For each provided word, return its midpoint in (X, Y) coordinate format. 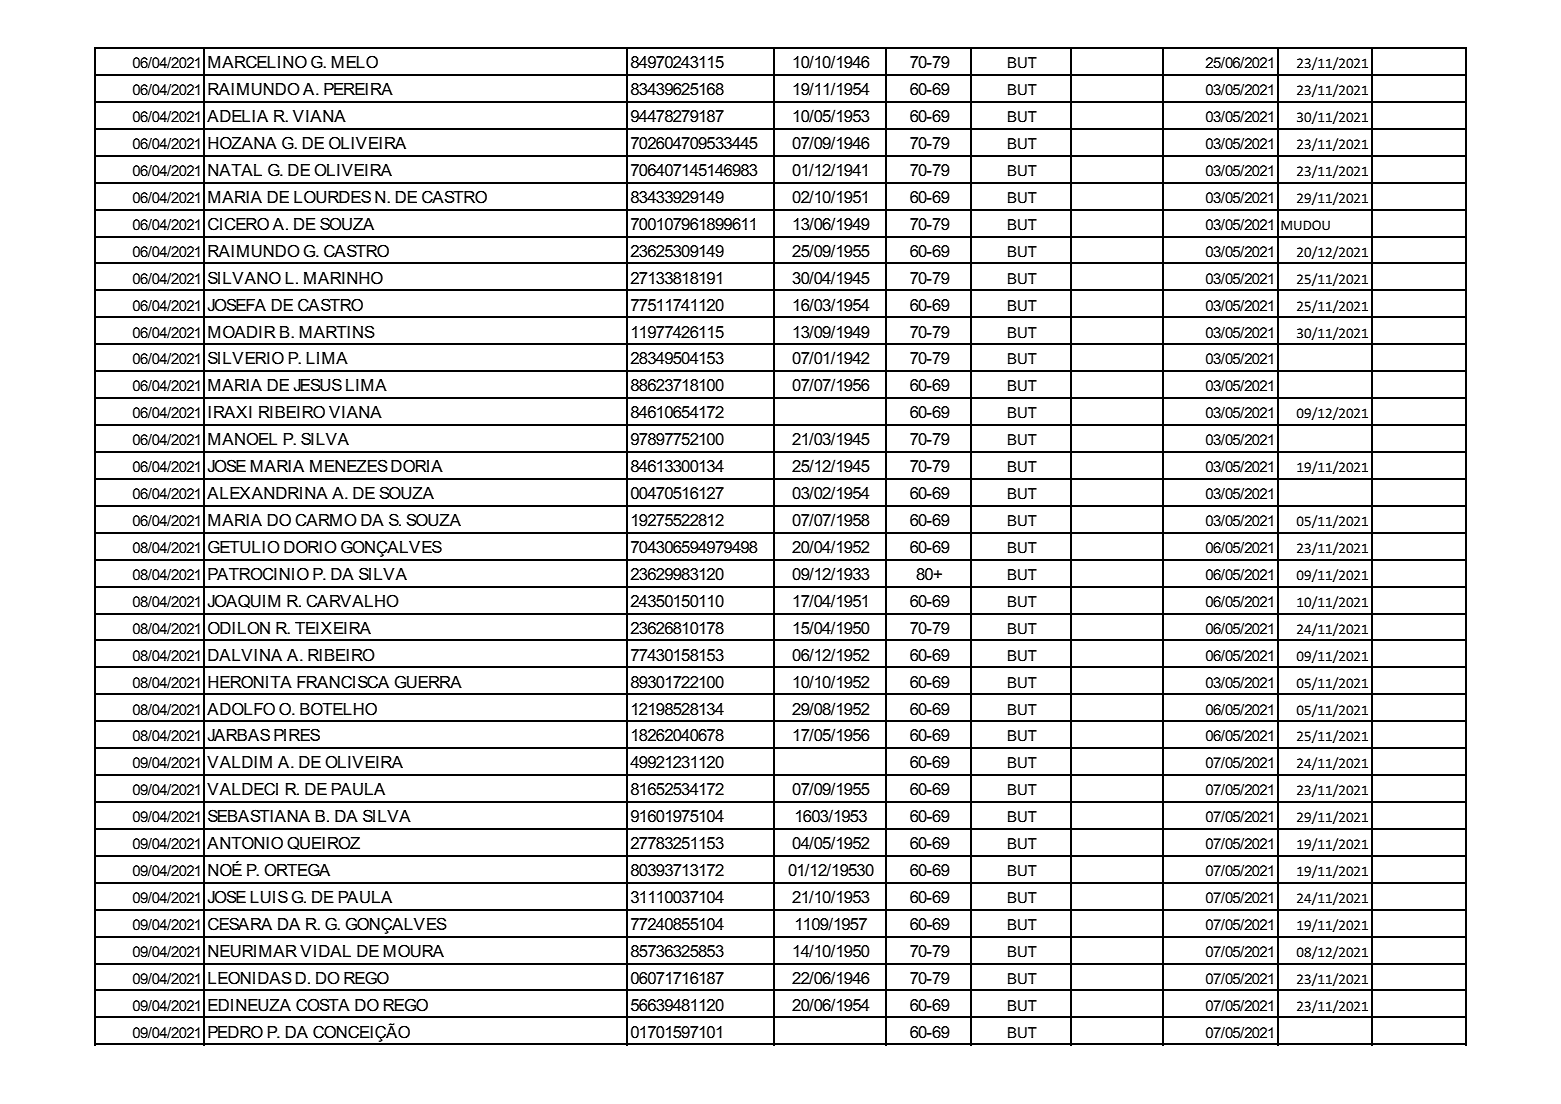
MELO (354, 62)
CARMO (326, 520)
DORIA (417, 466)
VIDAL (325, 951)
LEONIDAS (250, 978)
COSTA (323, 1005)
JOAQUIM (243, 601)
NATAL (235, 170)
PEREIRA (358, 89)
